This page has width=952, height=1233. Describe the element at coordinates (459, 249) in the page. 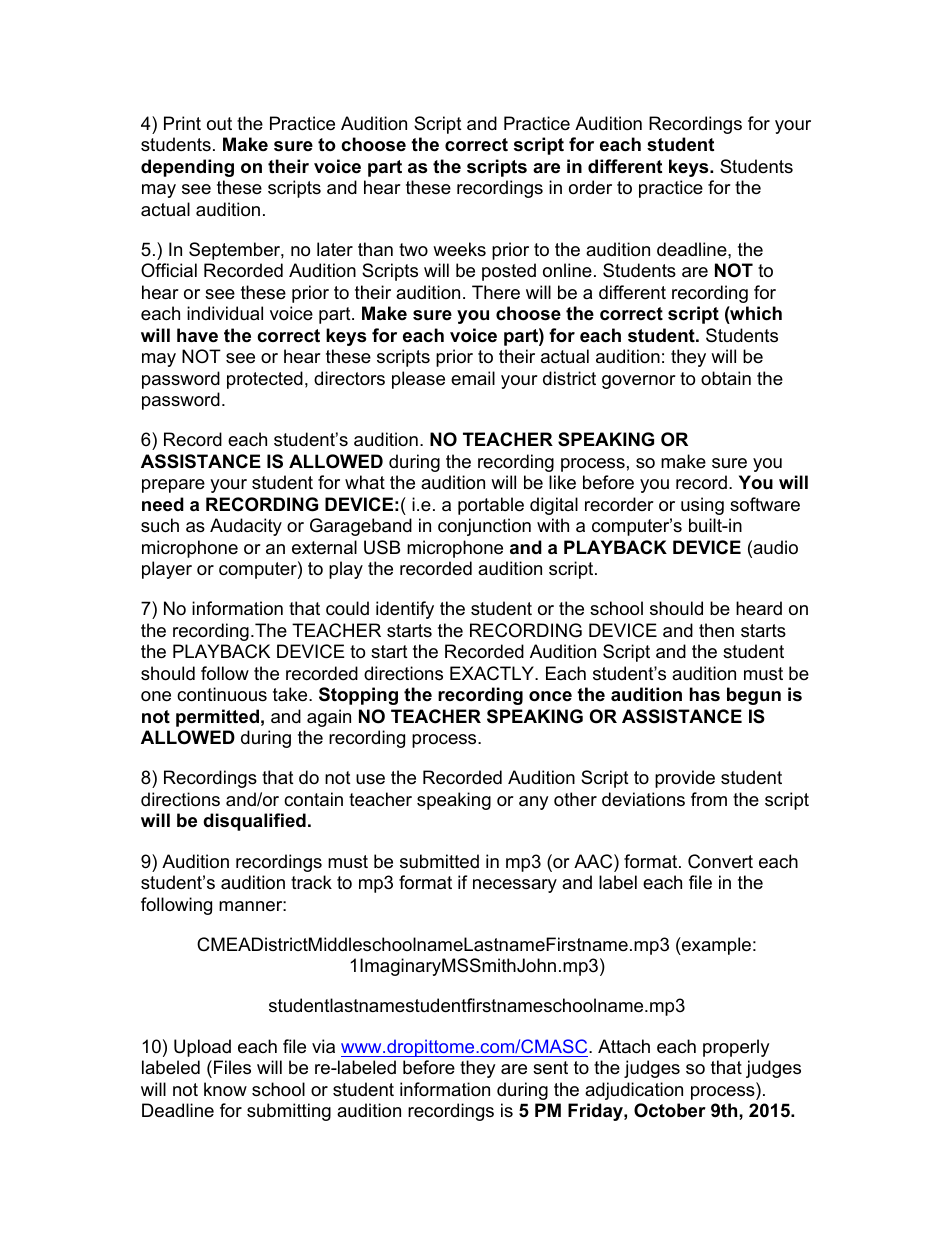

I see `weeks` at that location.
